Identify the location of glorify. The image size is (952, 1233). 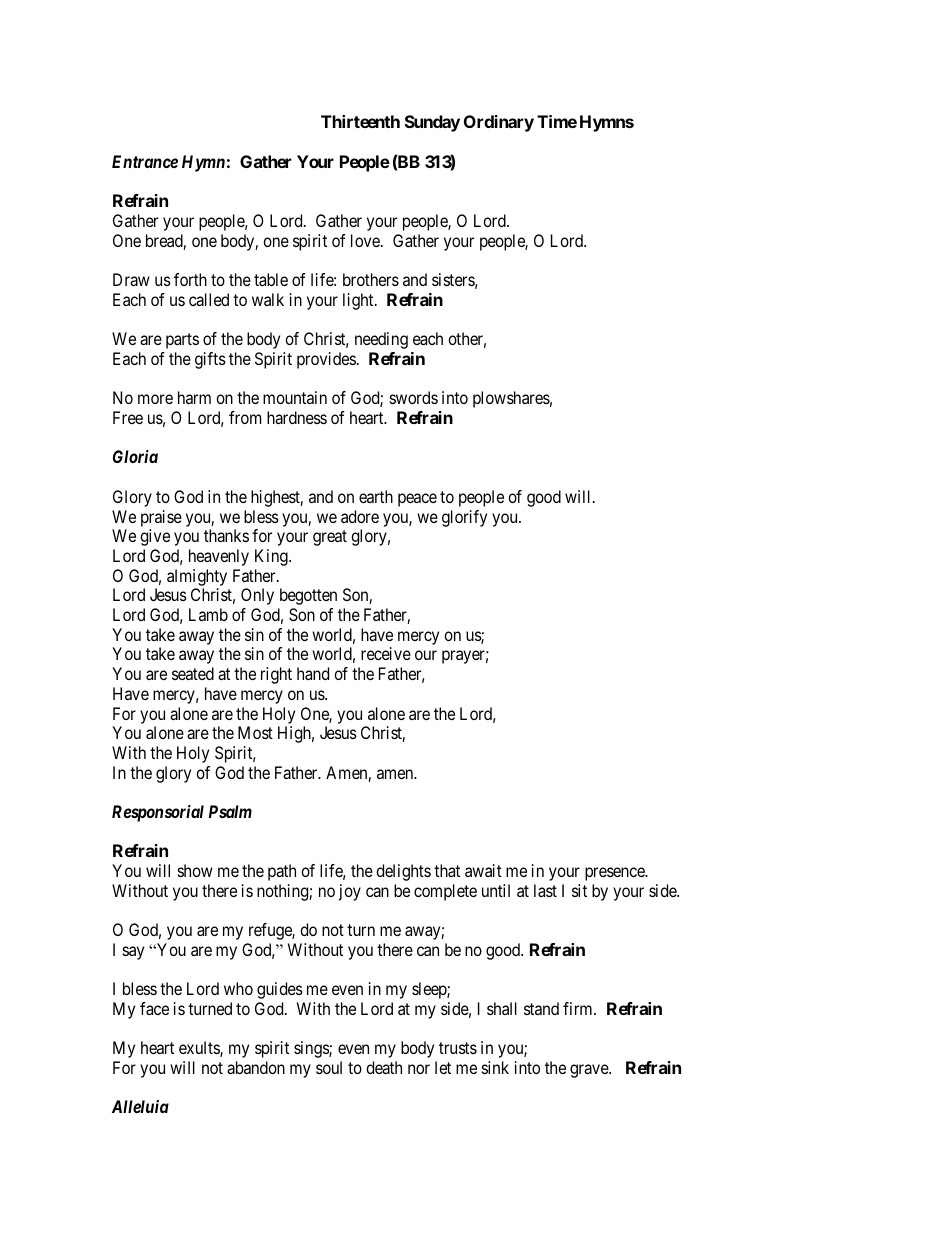
(464, 518).
